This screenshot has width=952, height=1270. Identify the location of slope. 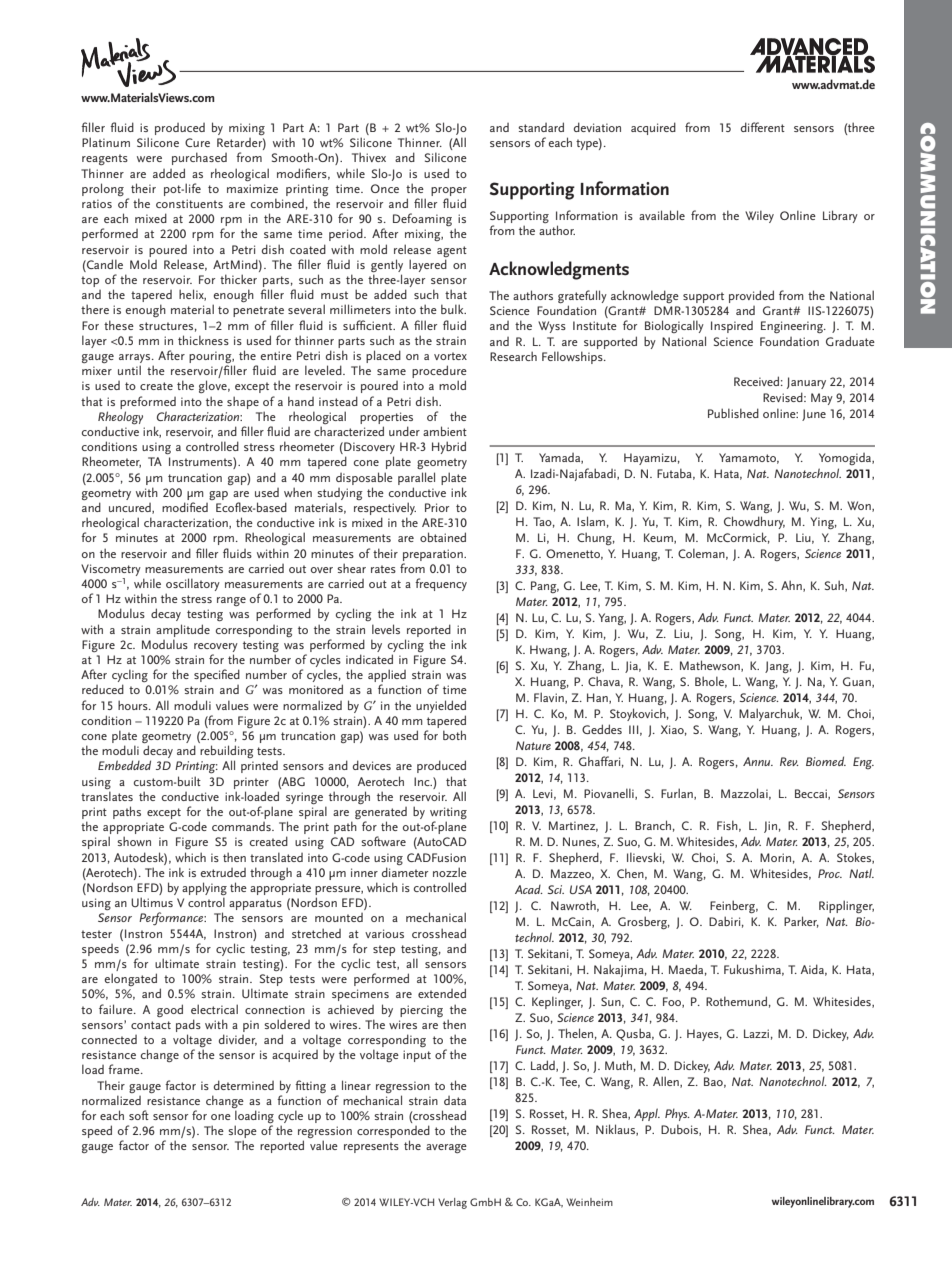
(242, 1133).
